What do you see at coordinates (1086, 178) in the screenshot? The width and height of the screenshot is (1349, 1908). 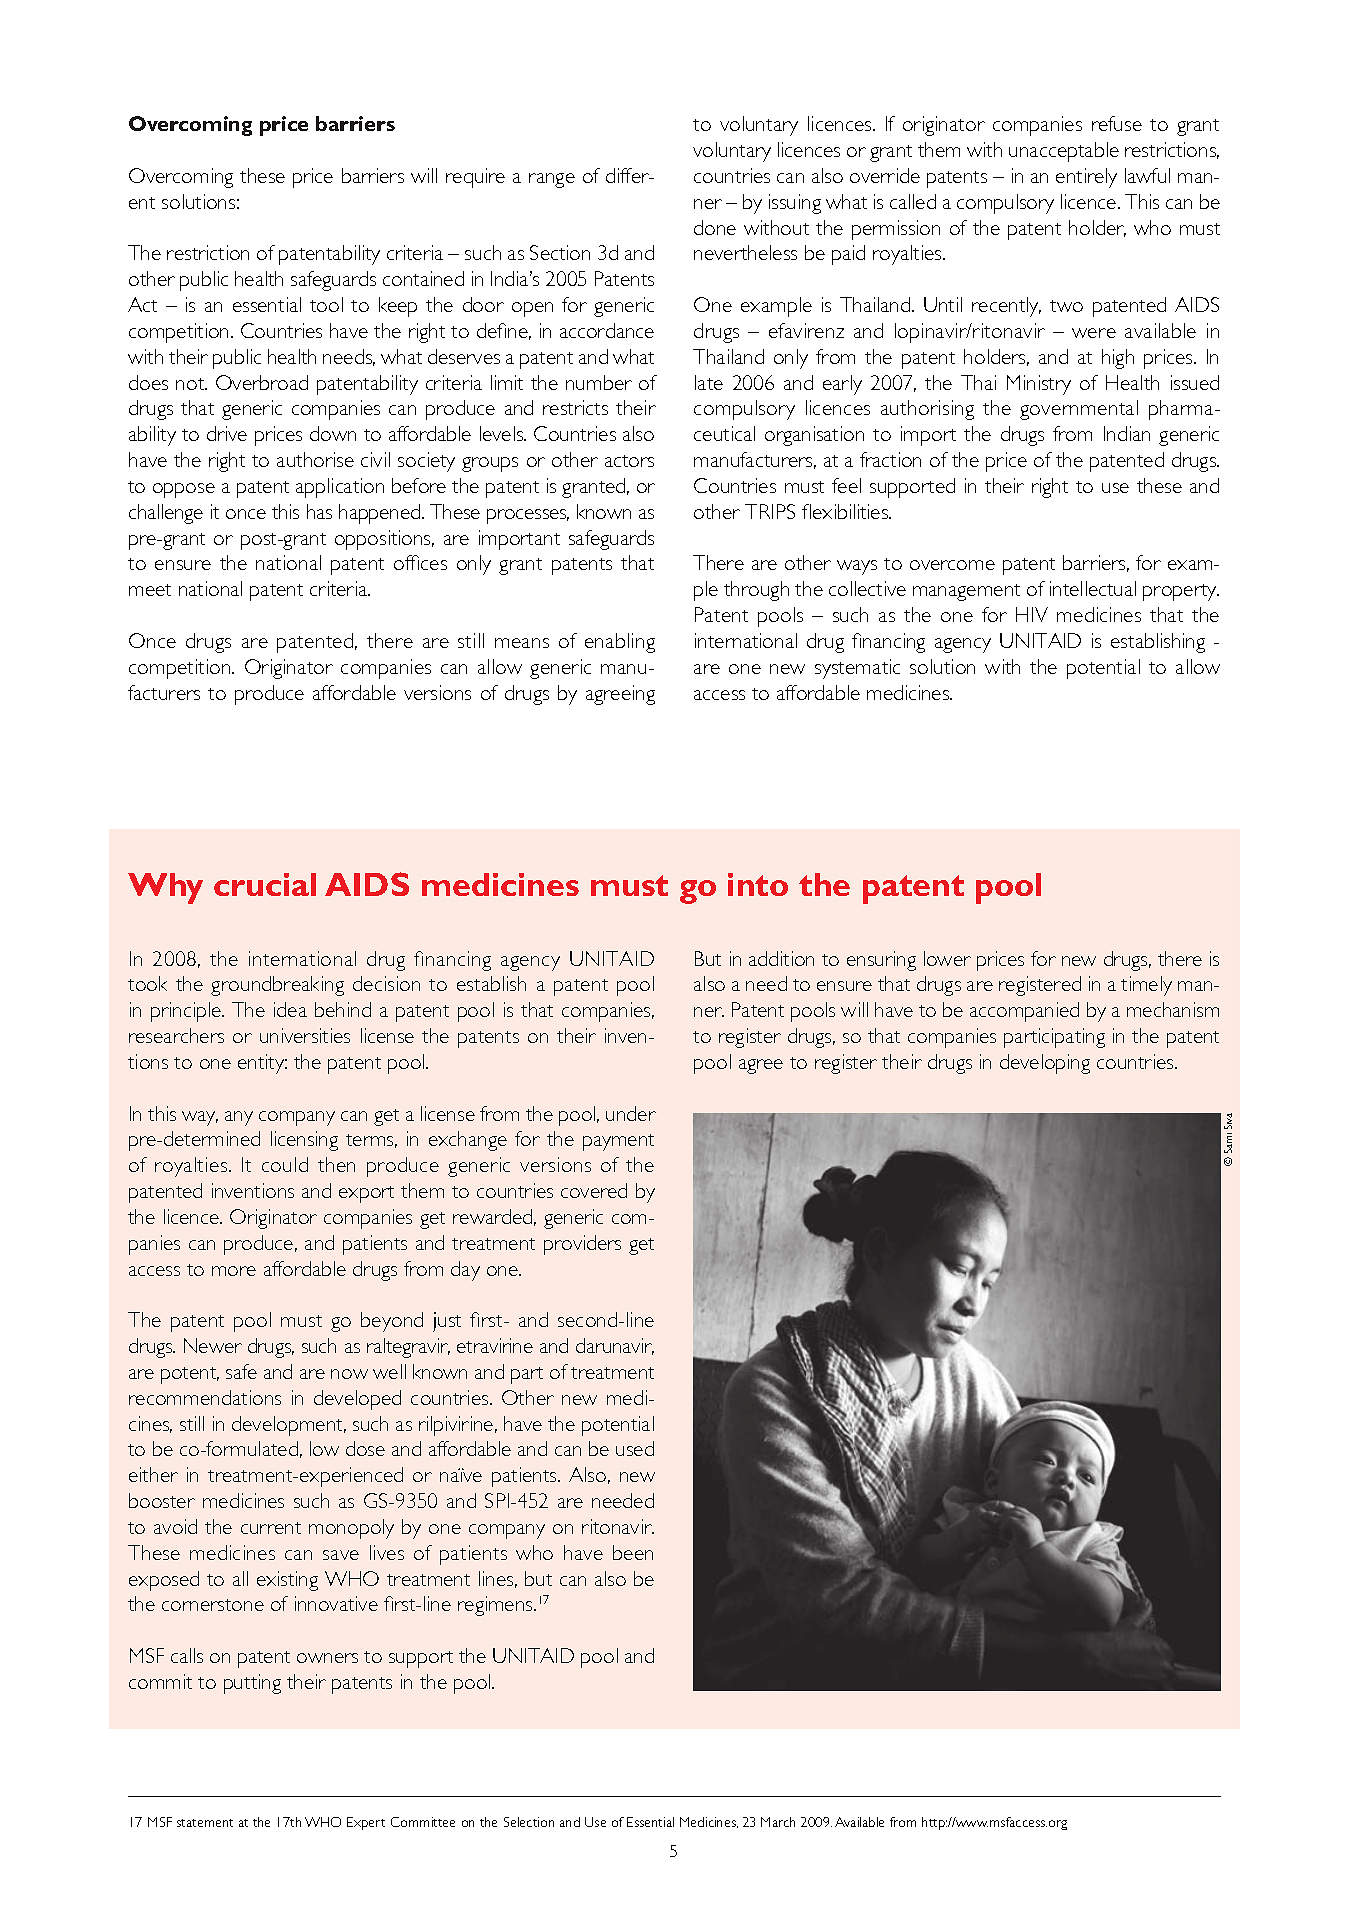 I see `entirely` at bounding box center [1086, 178].
